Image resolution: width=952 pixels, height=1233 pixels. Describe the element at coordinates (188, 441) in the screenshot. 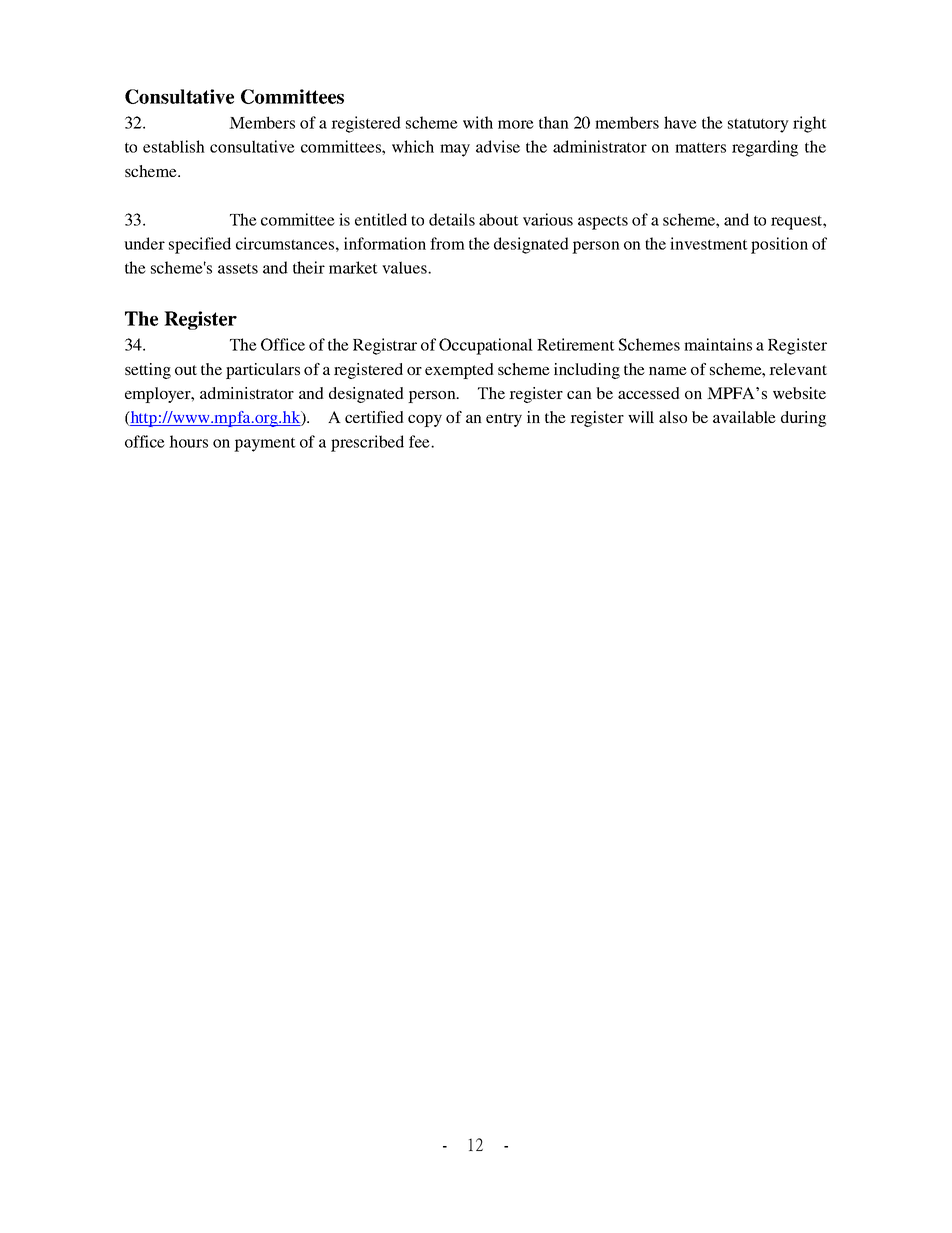

I see `hours` at that location.
